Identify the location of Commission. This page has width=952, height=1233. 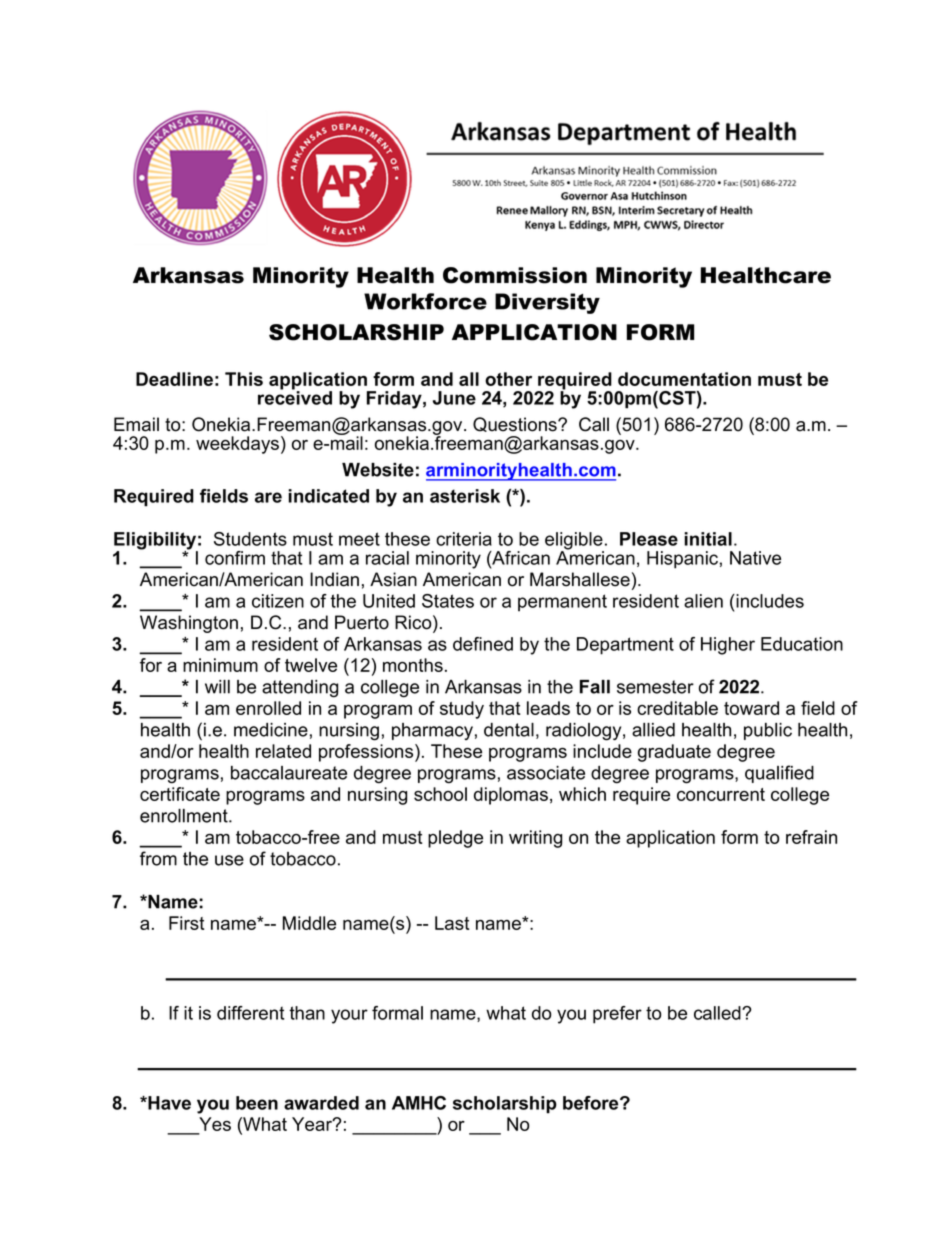
(515, 275).
